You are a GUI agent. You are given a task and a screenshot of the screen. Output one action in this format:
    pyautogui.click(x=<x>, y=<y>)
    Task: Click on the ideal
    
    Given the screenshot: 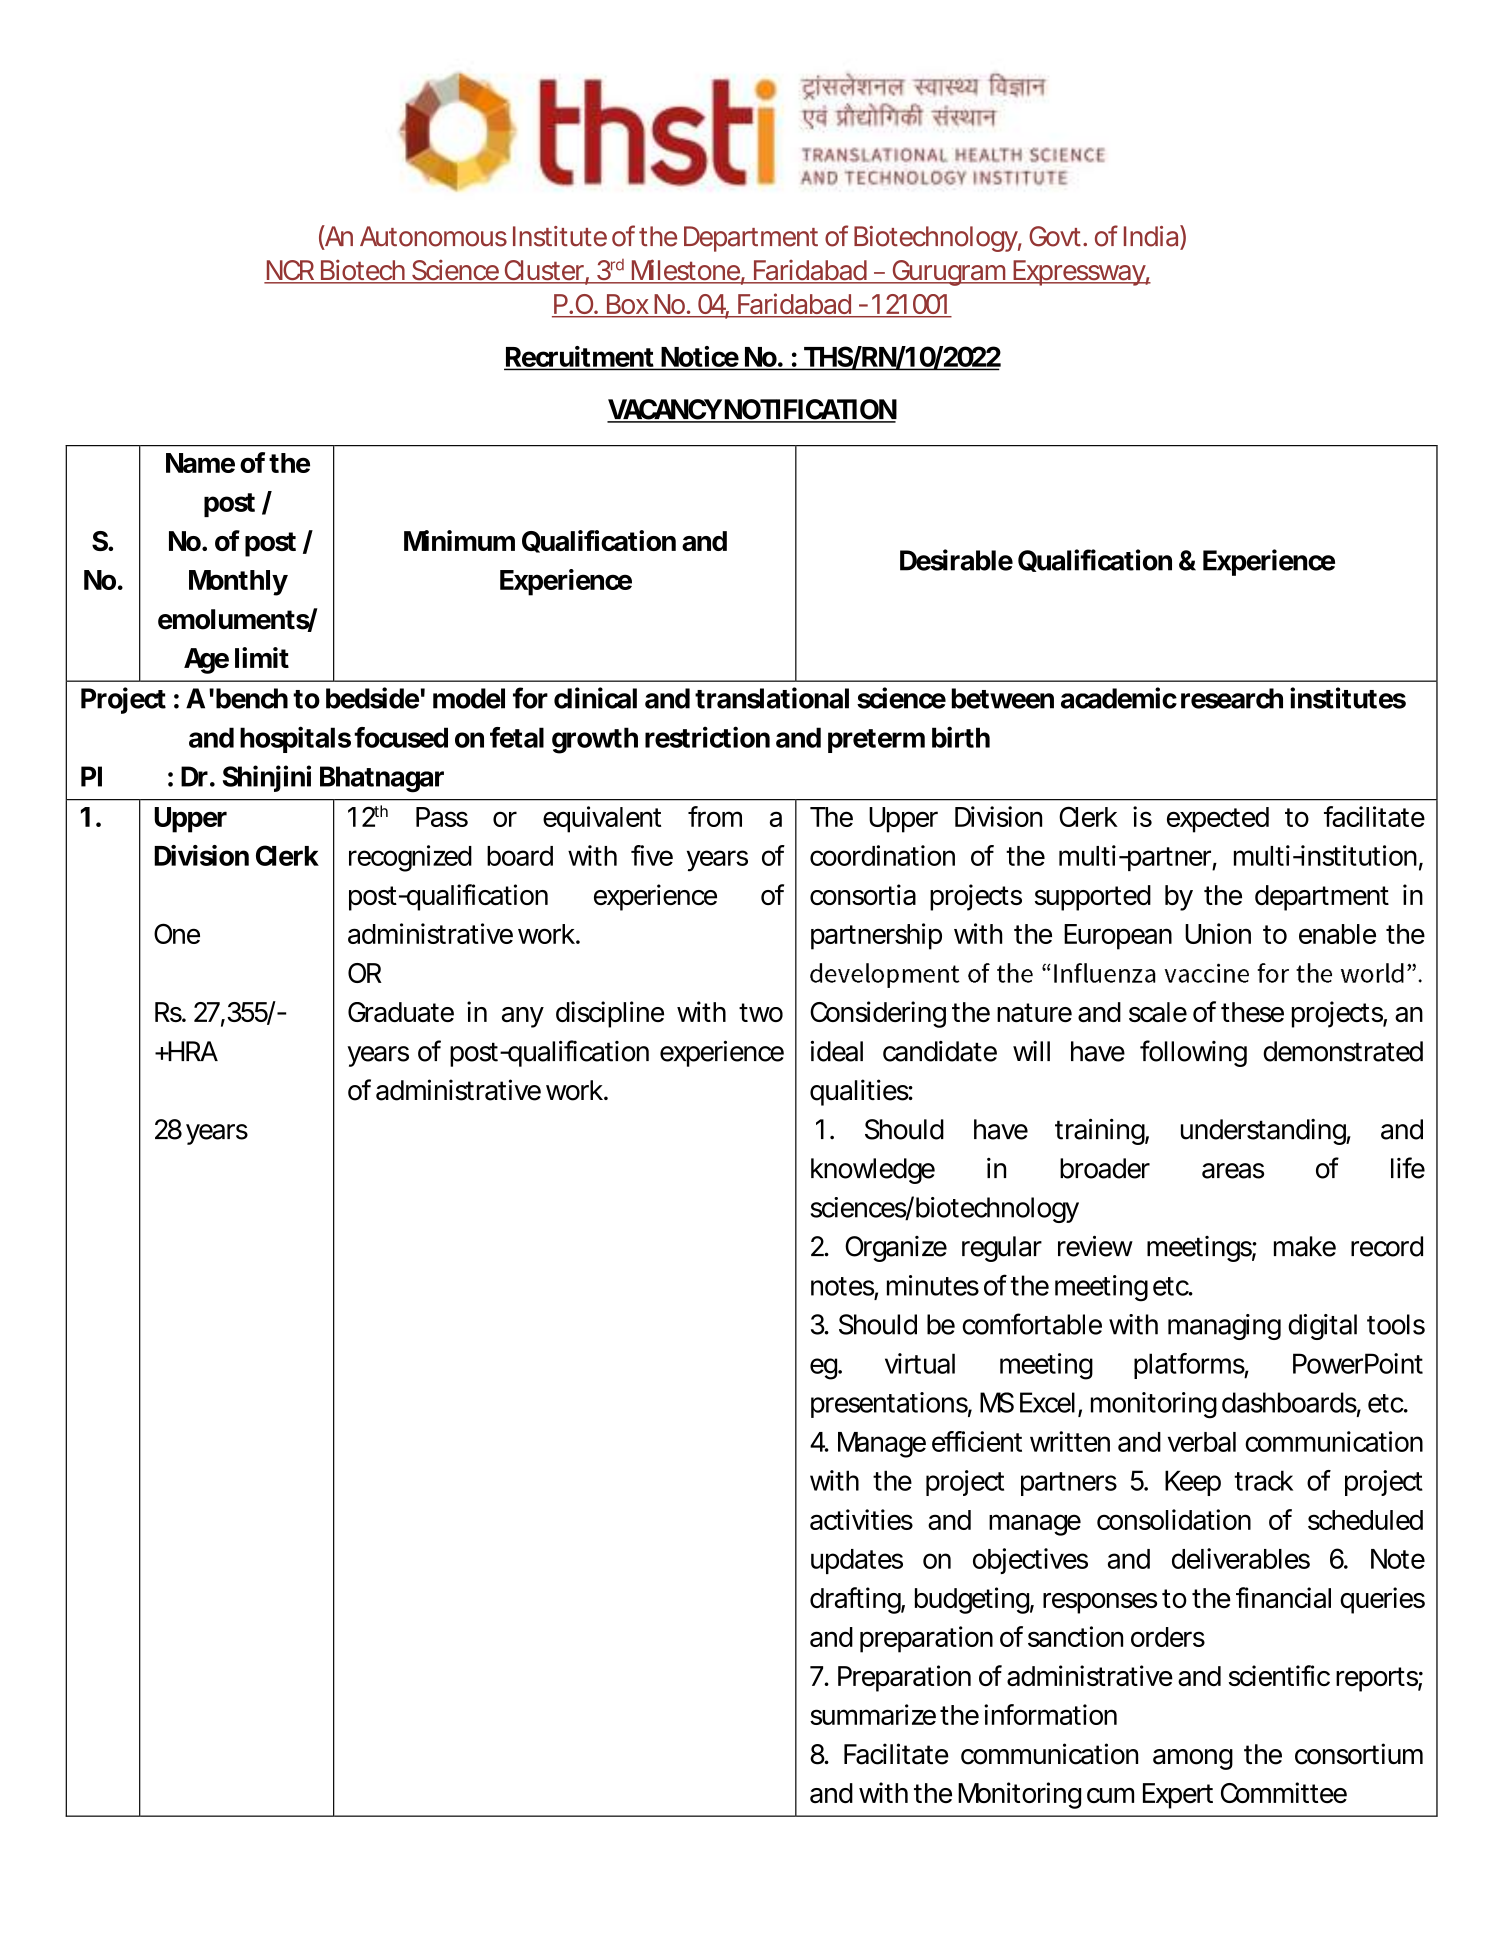 What is the action you would take?
    pyautogui.click(x=837, y=1051)
